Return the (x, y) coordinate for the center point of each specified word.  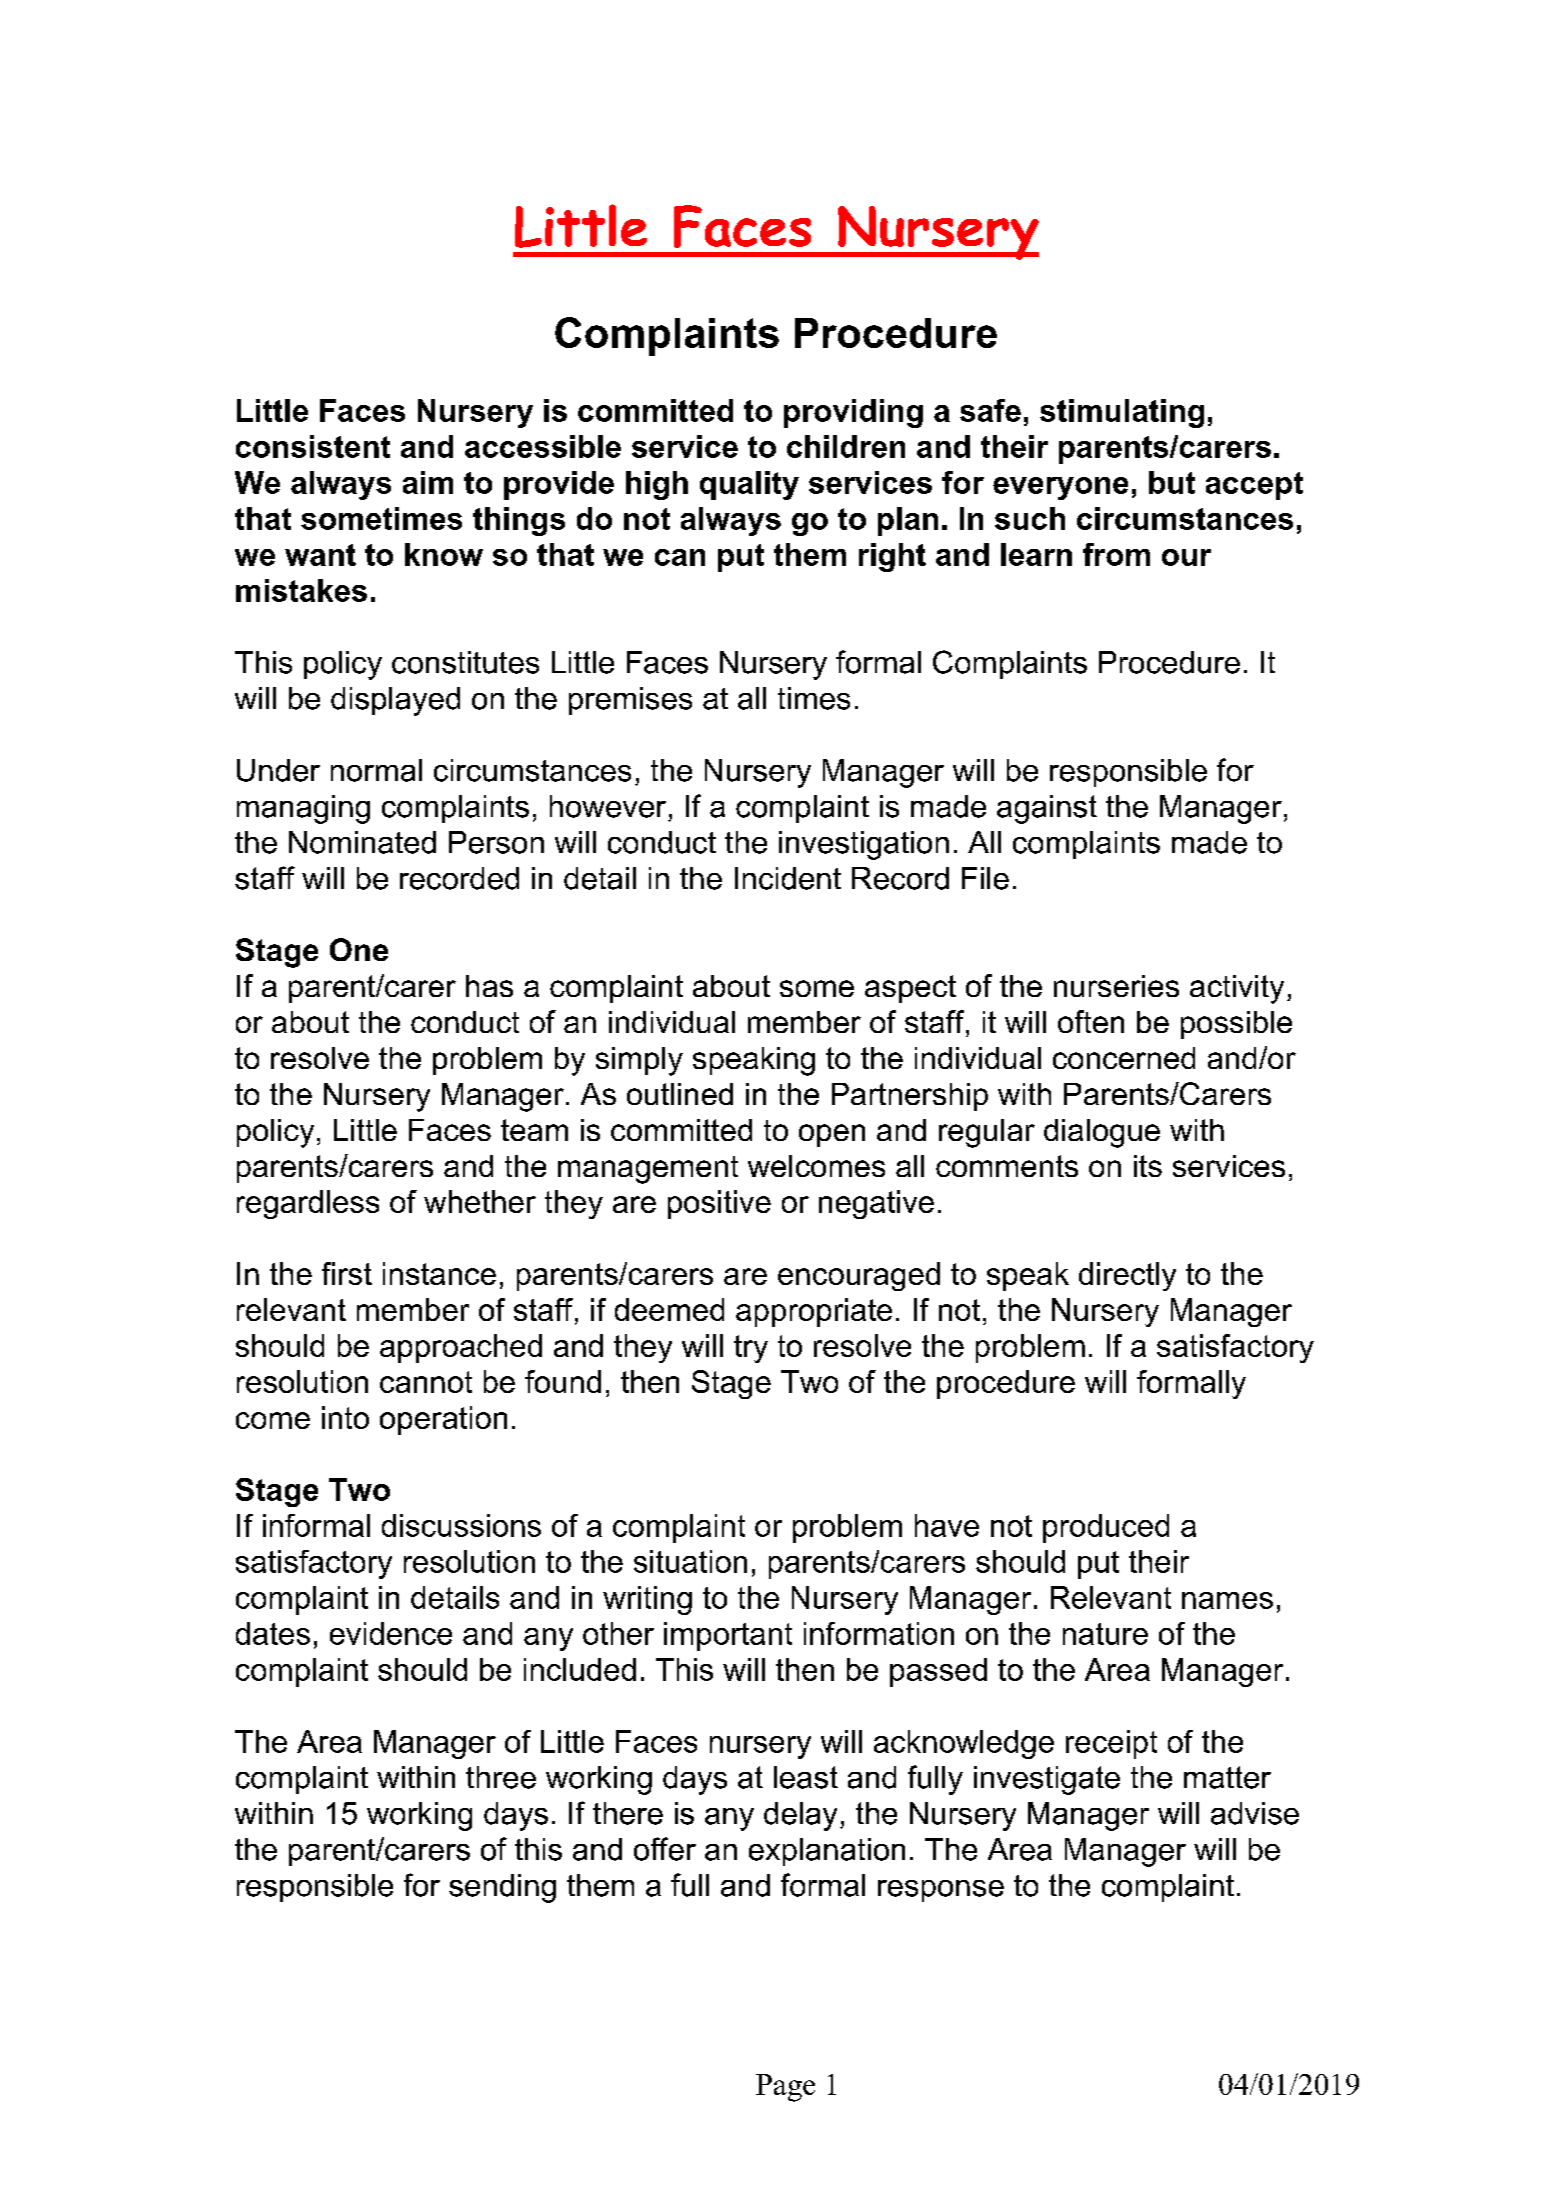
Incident (788, 878)
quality (749, 485)
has (489, 986)
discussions (461, 1525)
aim (428, 482)
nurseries (1116, 986)
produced (1106, 1528)
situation (690, 1561)
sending (502, 1888)
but (1172, 482)
